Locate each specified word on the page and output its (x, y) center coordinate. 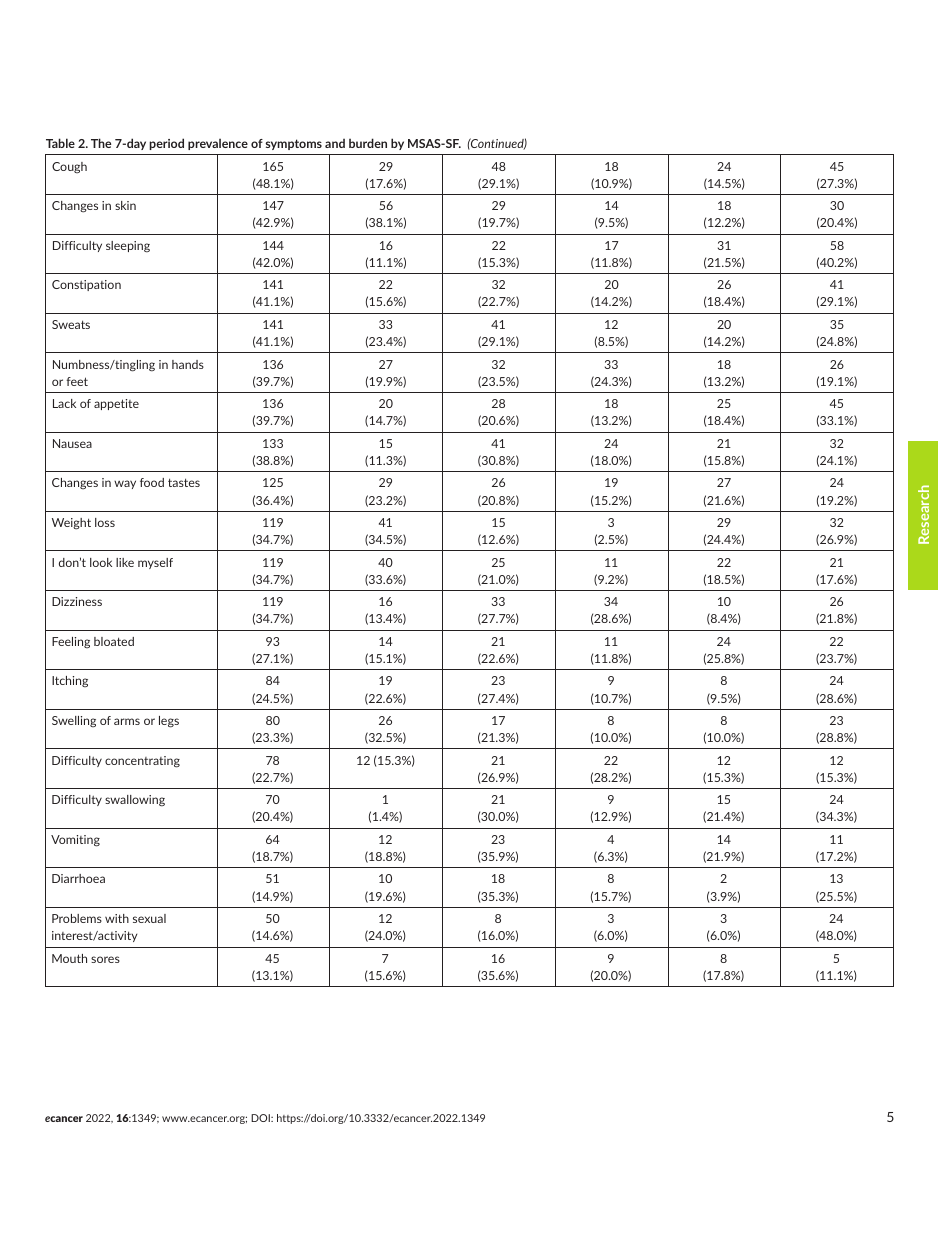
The (101, 143)
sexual (149, 918)
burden (368, 143)
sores (105, 959)
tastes (184, 482)
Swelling (74, 721)
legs (169, 722)
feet (77, 381)
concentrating (142, 762)
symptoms (294, 144)
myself (155, 563)
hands (188, 364)
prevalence (218, 144)
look (101, 562)
